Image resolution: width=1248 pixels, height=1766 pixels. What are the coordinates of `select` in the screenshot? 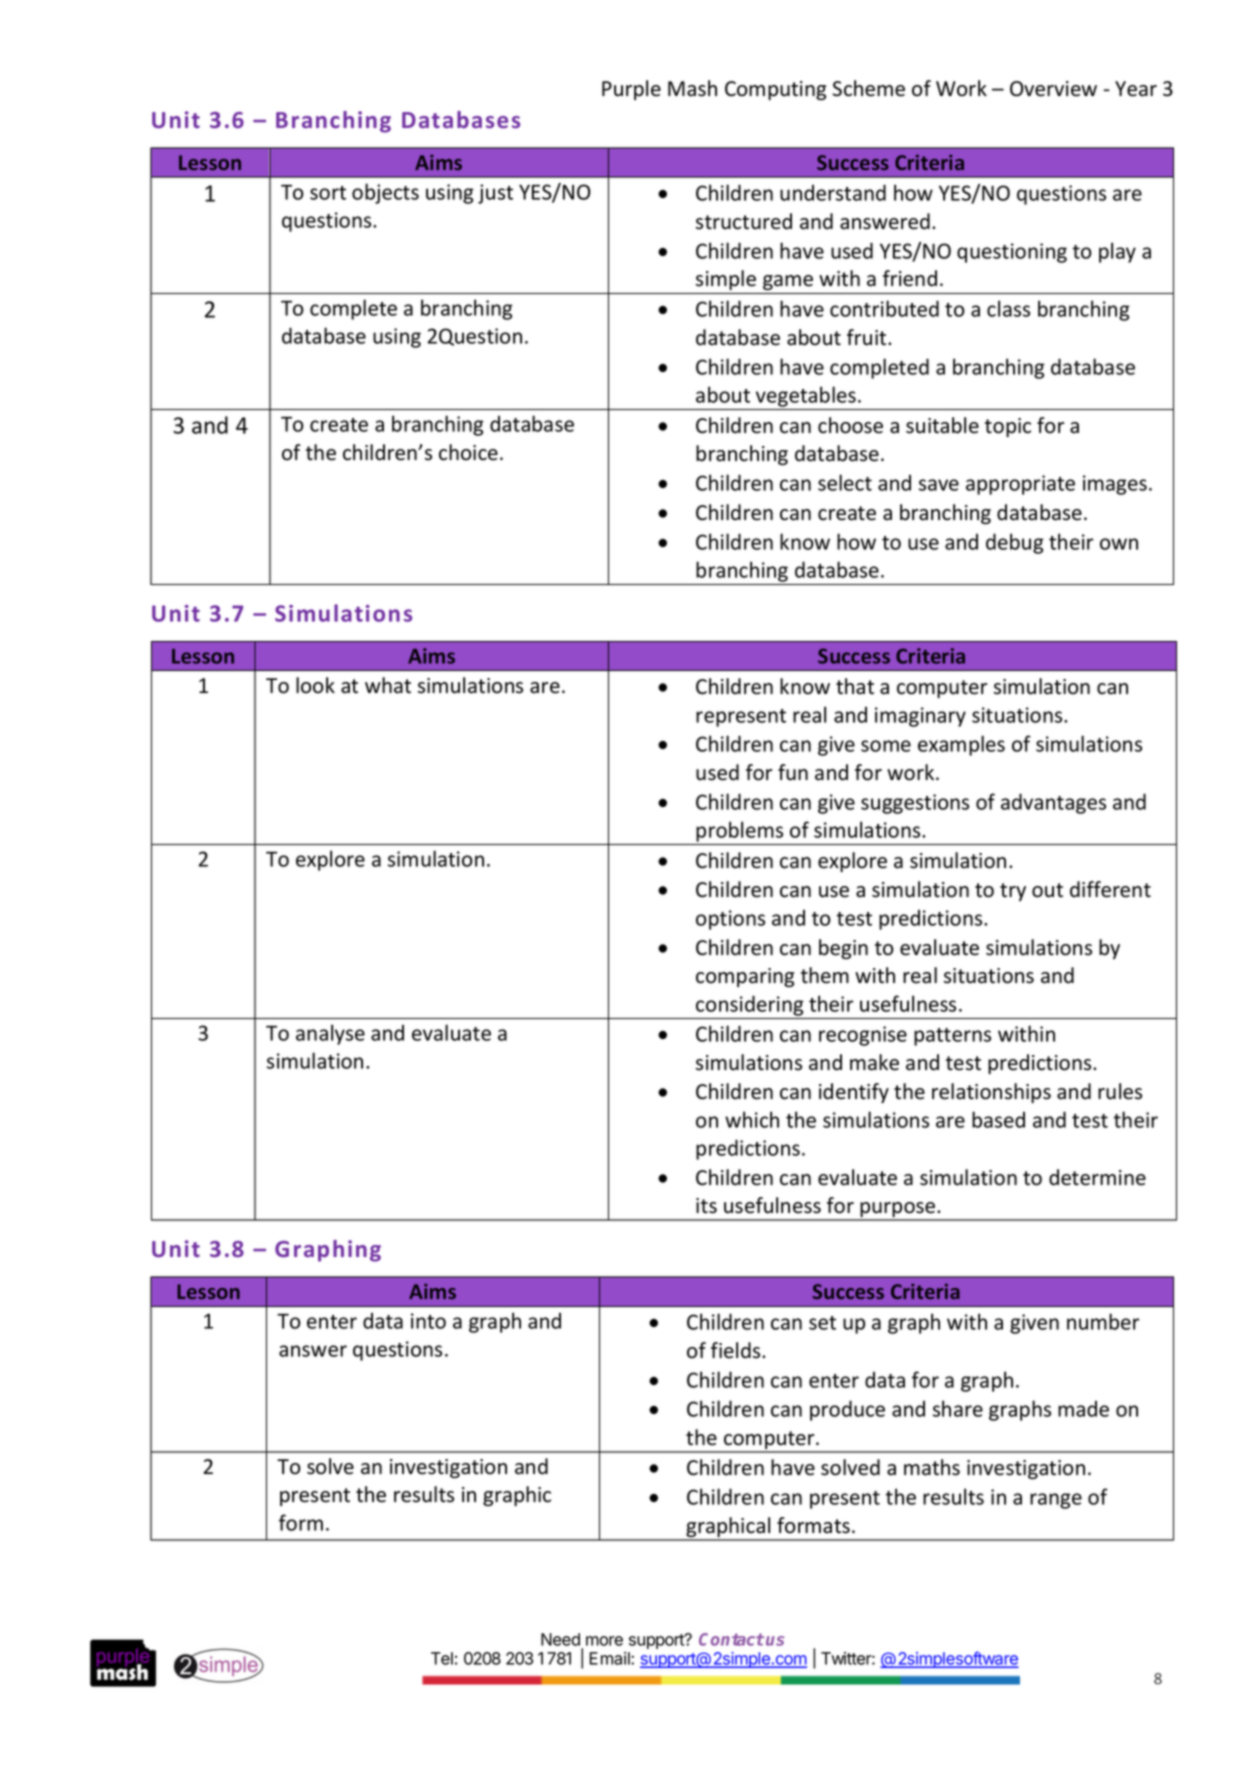 It's located at (845, 482).
